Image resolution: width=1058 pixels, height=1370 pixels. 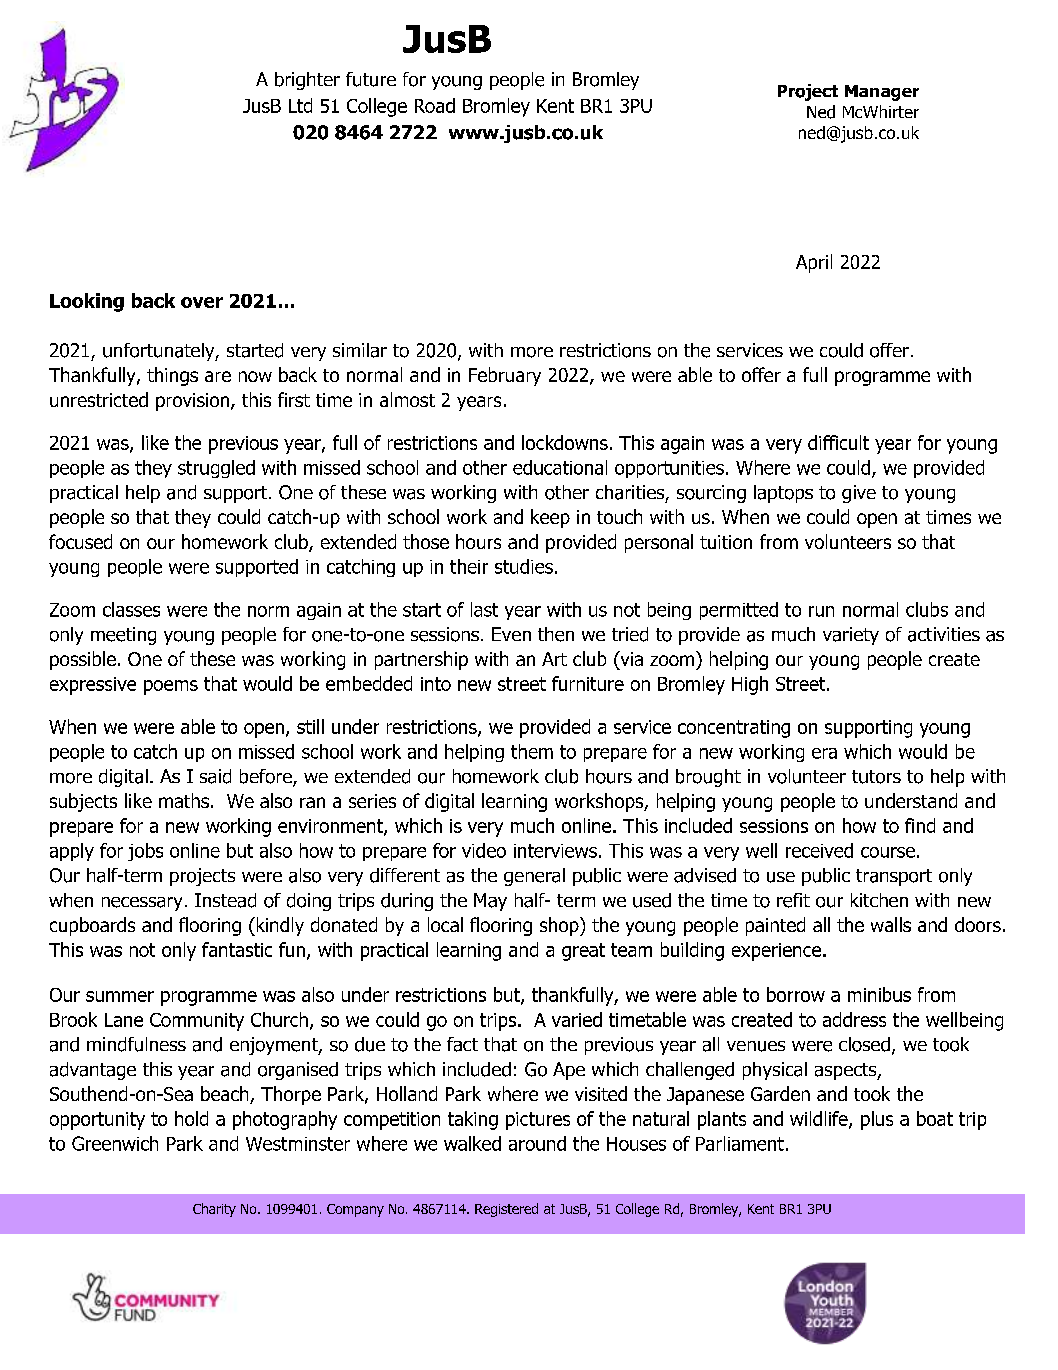 I want to click on interviews, so click(x=555, y=851).
